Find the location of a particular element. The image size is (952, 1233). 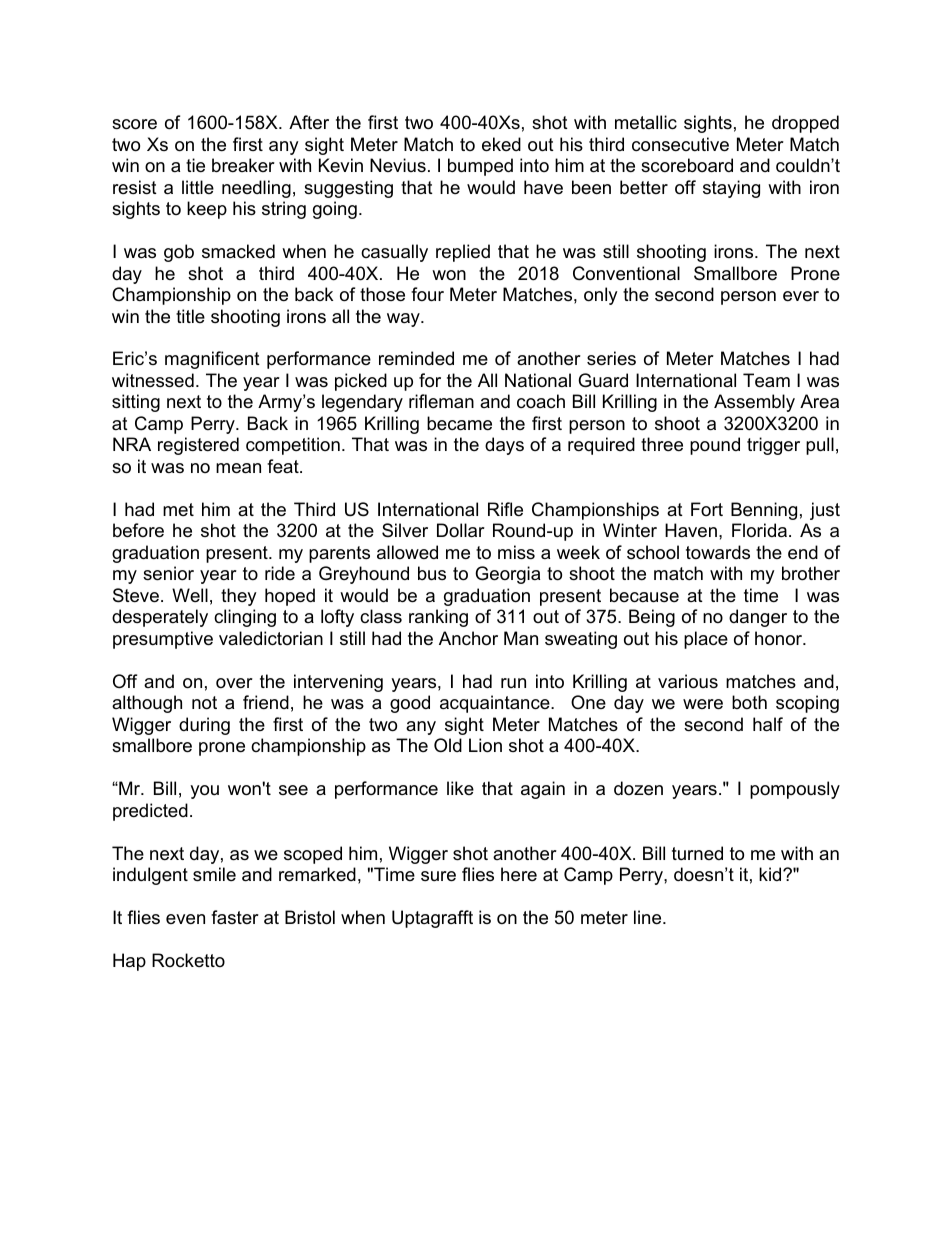

faster is located at coordinates (235, 917).
